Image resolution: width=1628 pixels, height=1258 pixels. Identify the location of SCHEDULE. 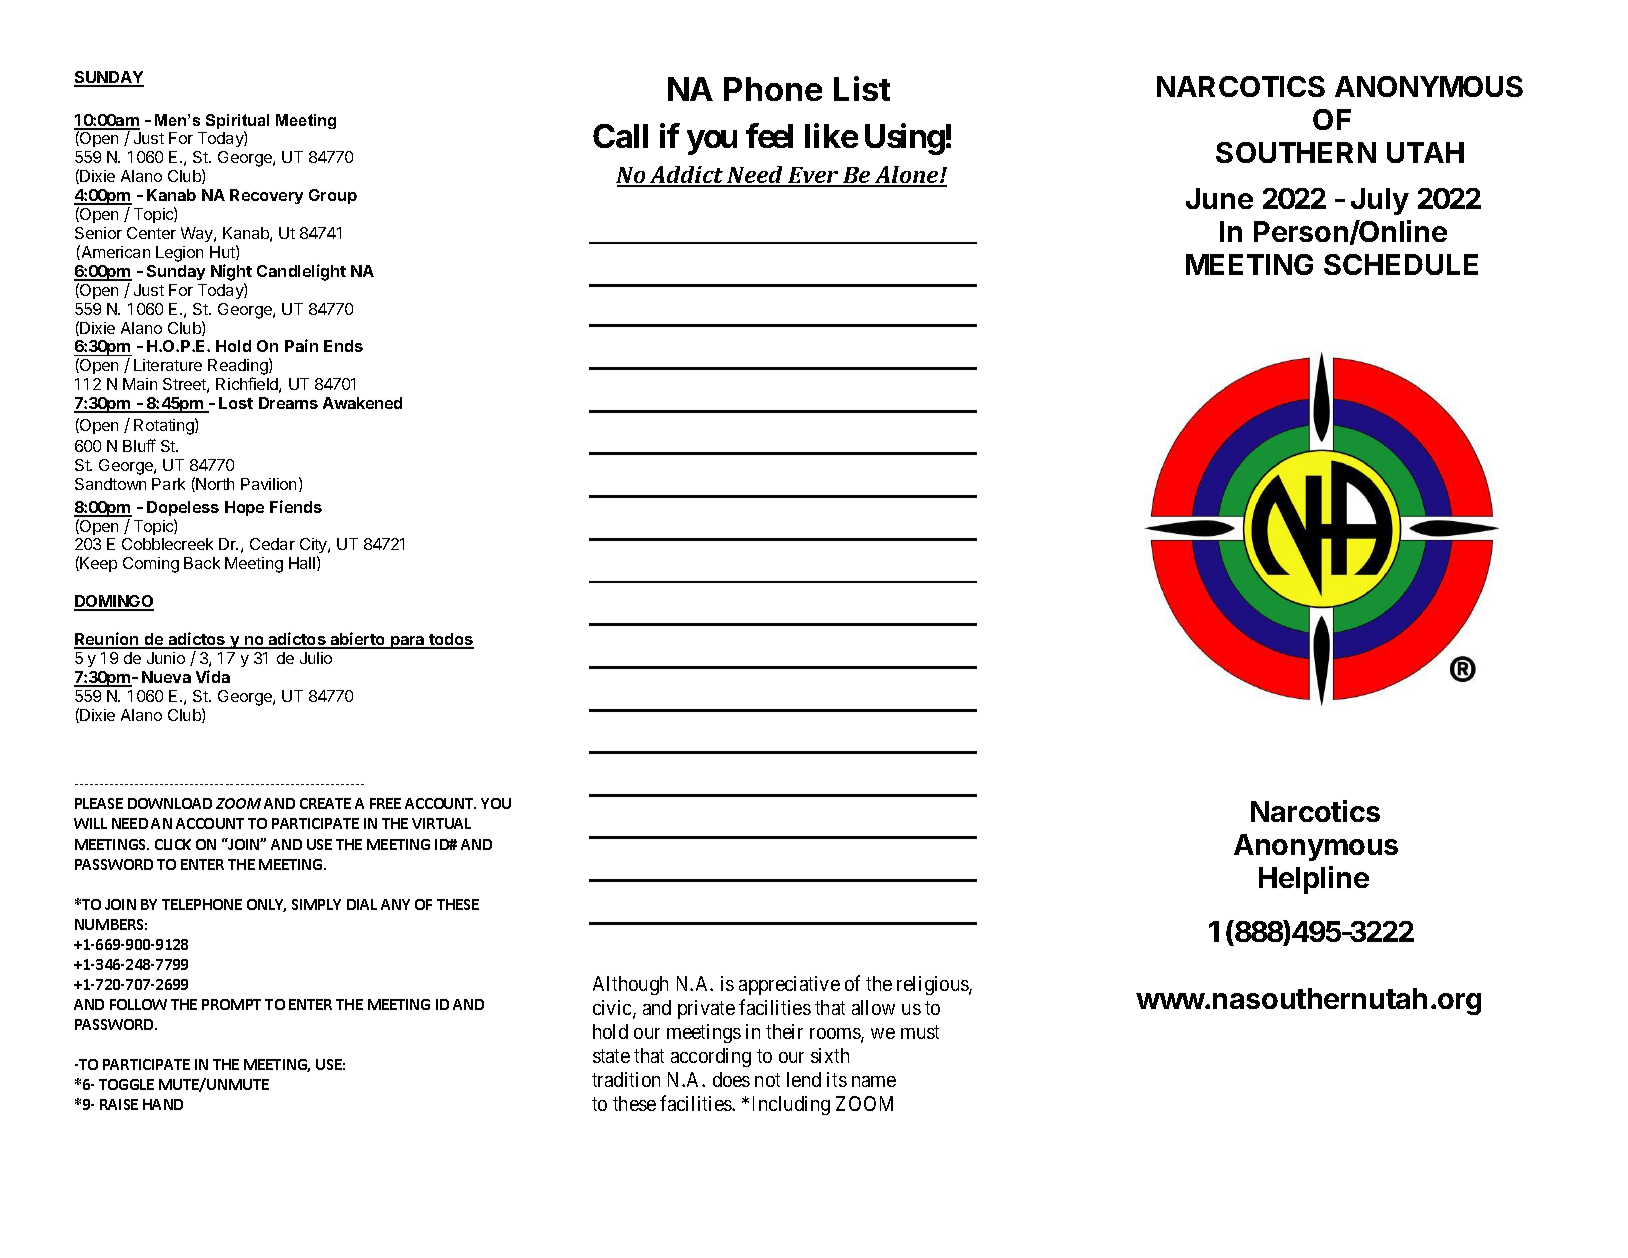
(1401, 264).
